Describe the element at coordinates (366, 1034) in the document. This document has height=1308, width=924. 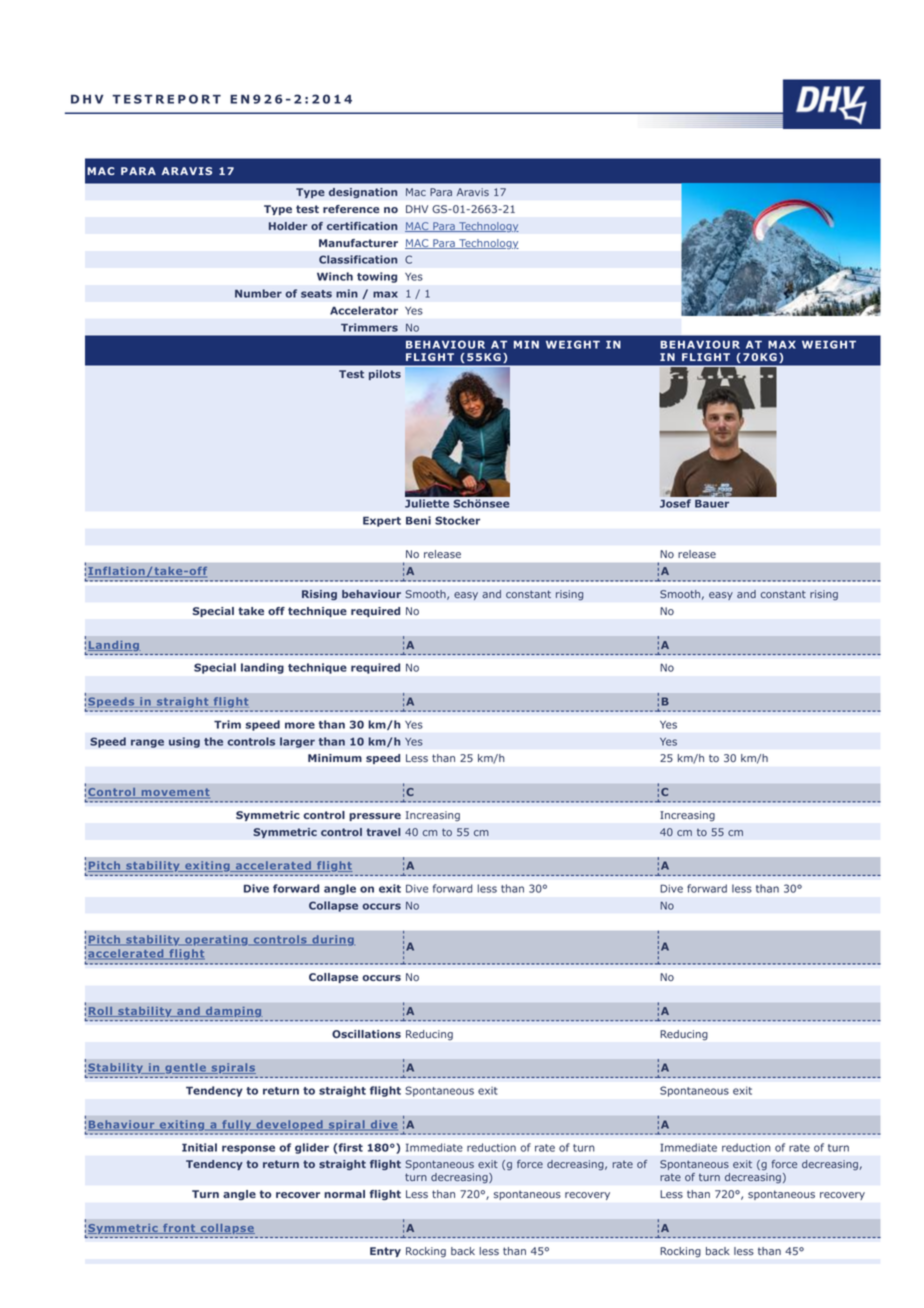
I see `Oscillations` at that location.
